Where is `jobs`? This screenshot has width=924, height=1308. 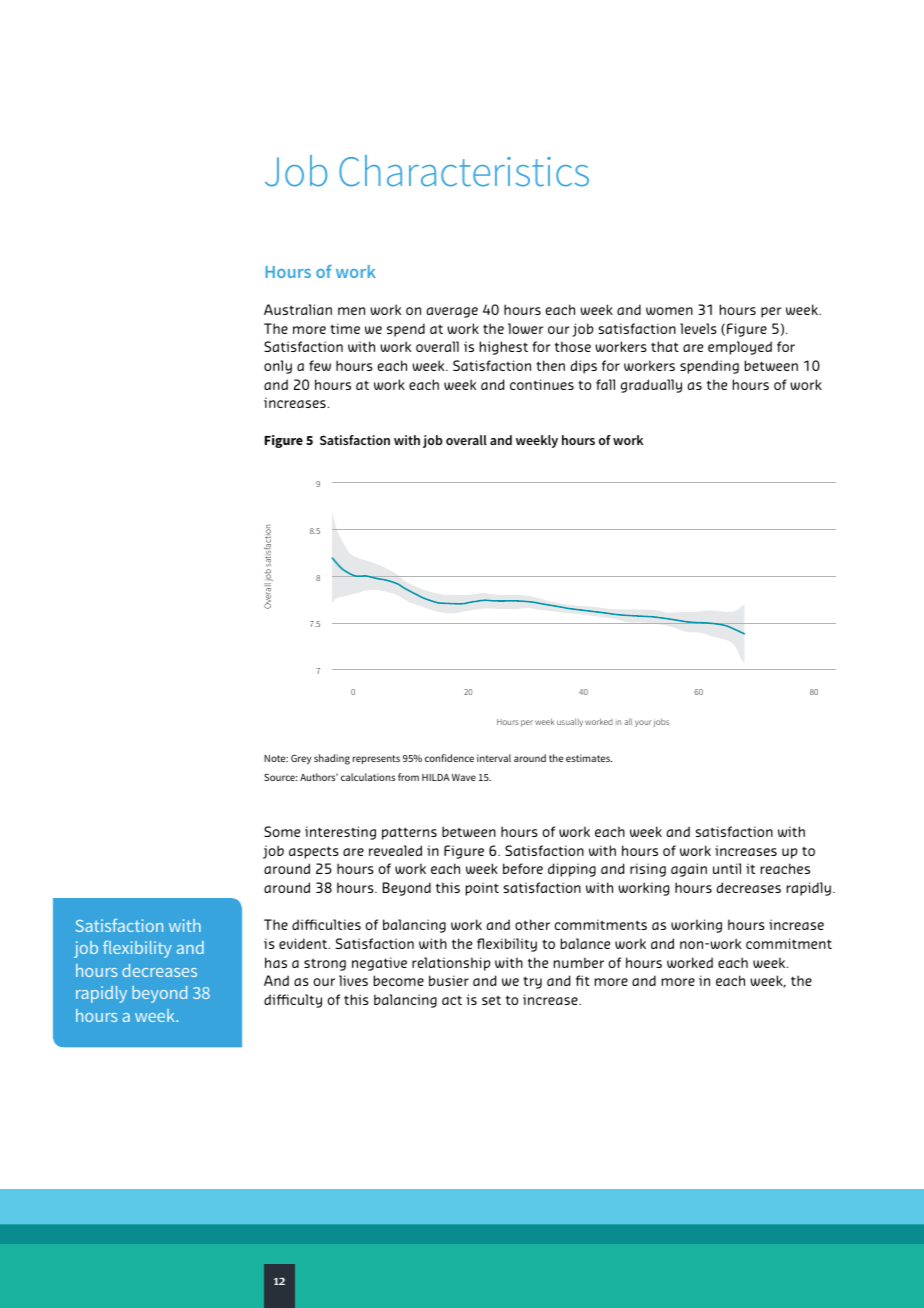 jobs is located at coordinates (661, 722).
